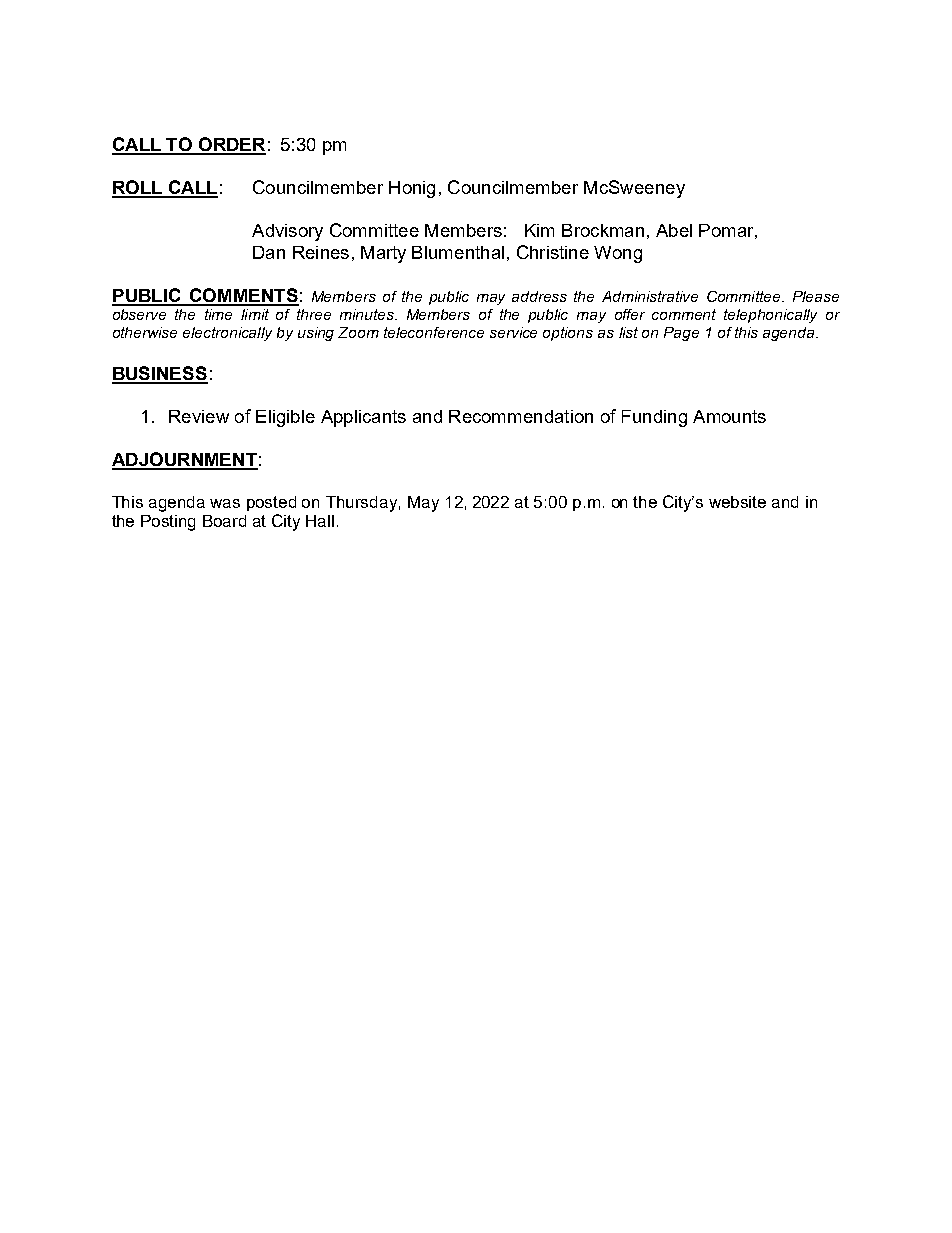 The height and width of the screenshot is (1233, 952). I want to click on Dan, so click(269, 252).
